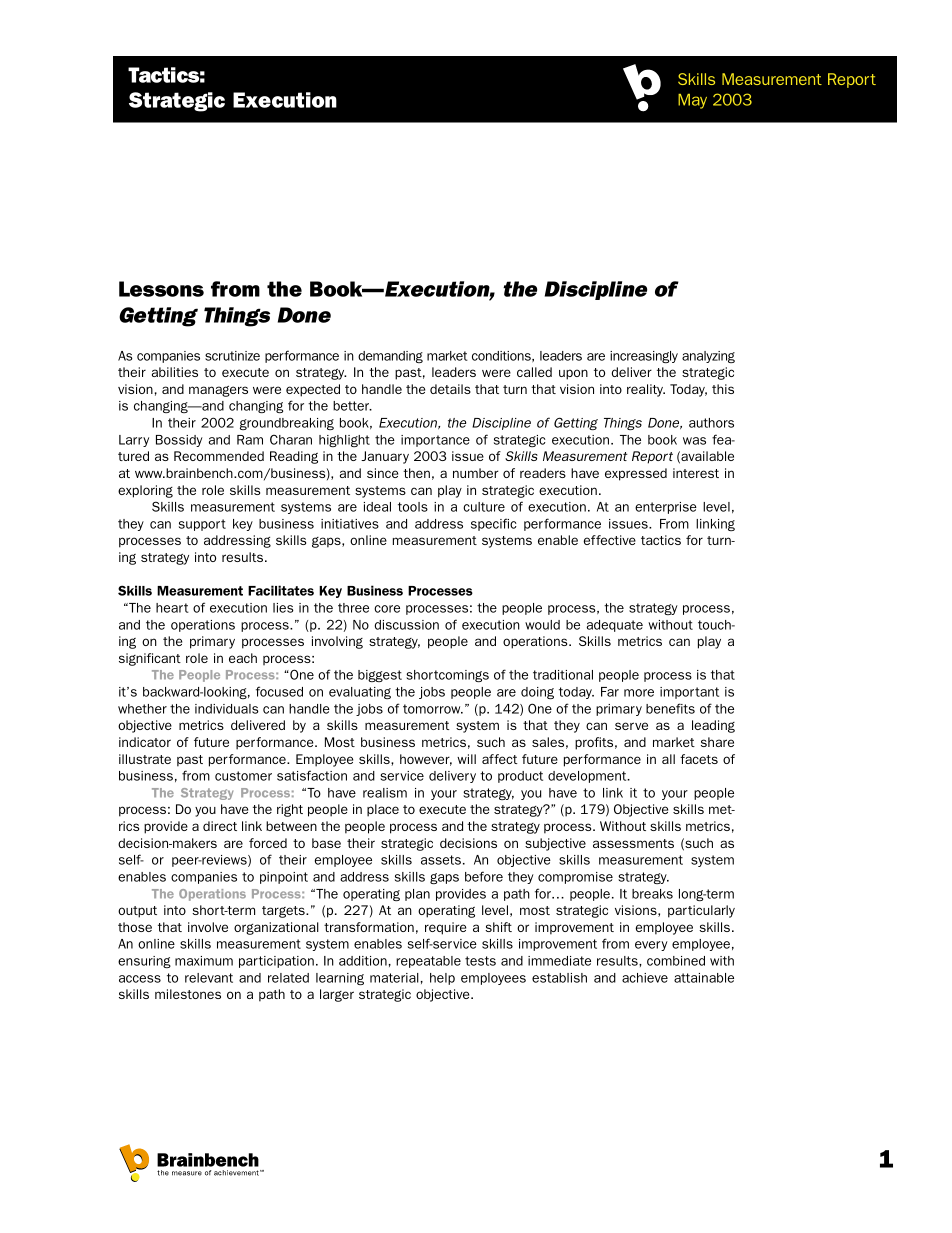  Describe the element at coordinates (204, 961) in the image. I see `maximum` at that location.
